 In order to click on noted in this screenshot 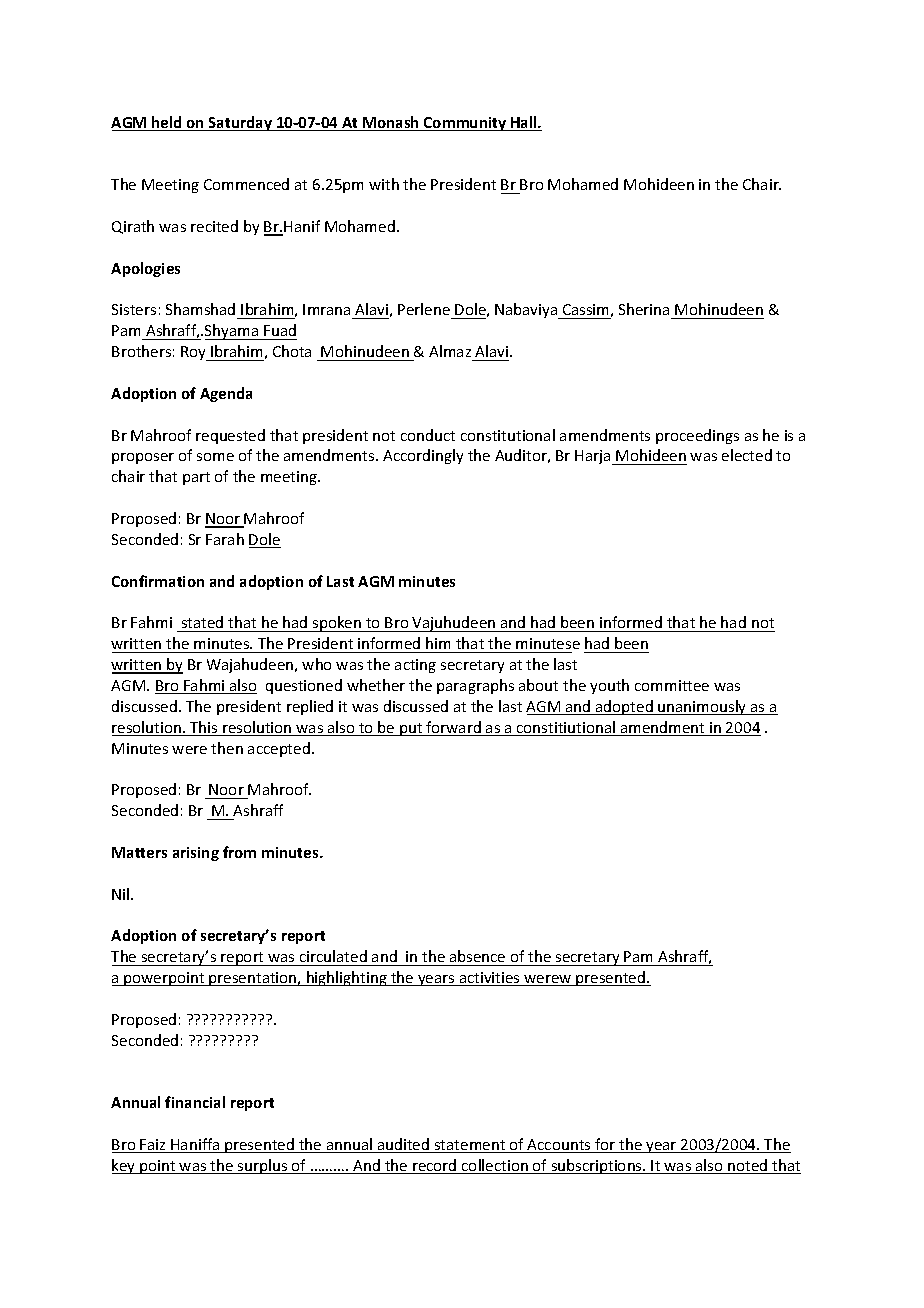, I will do `click(748, 1166)`.
